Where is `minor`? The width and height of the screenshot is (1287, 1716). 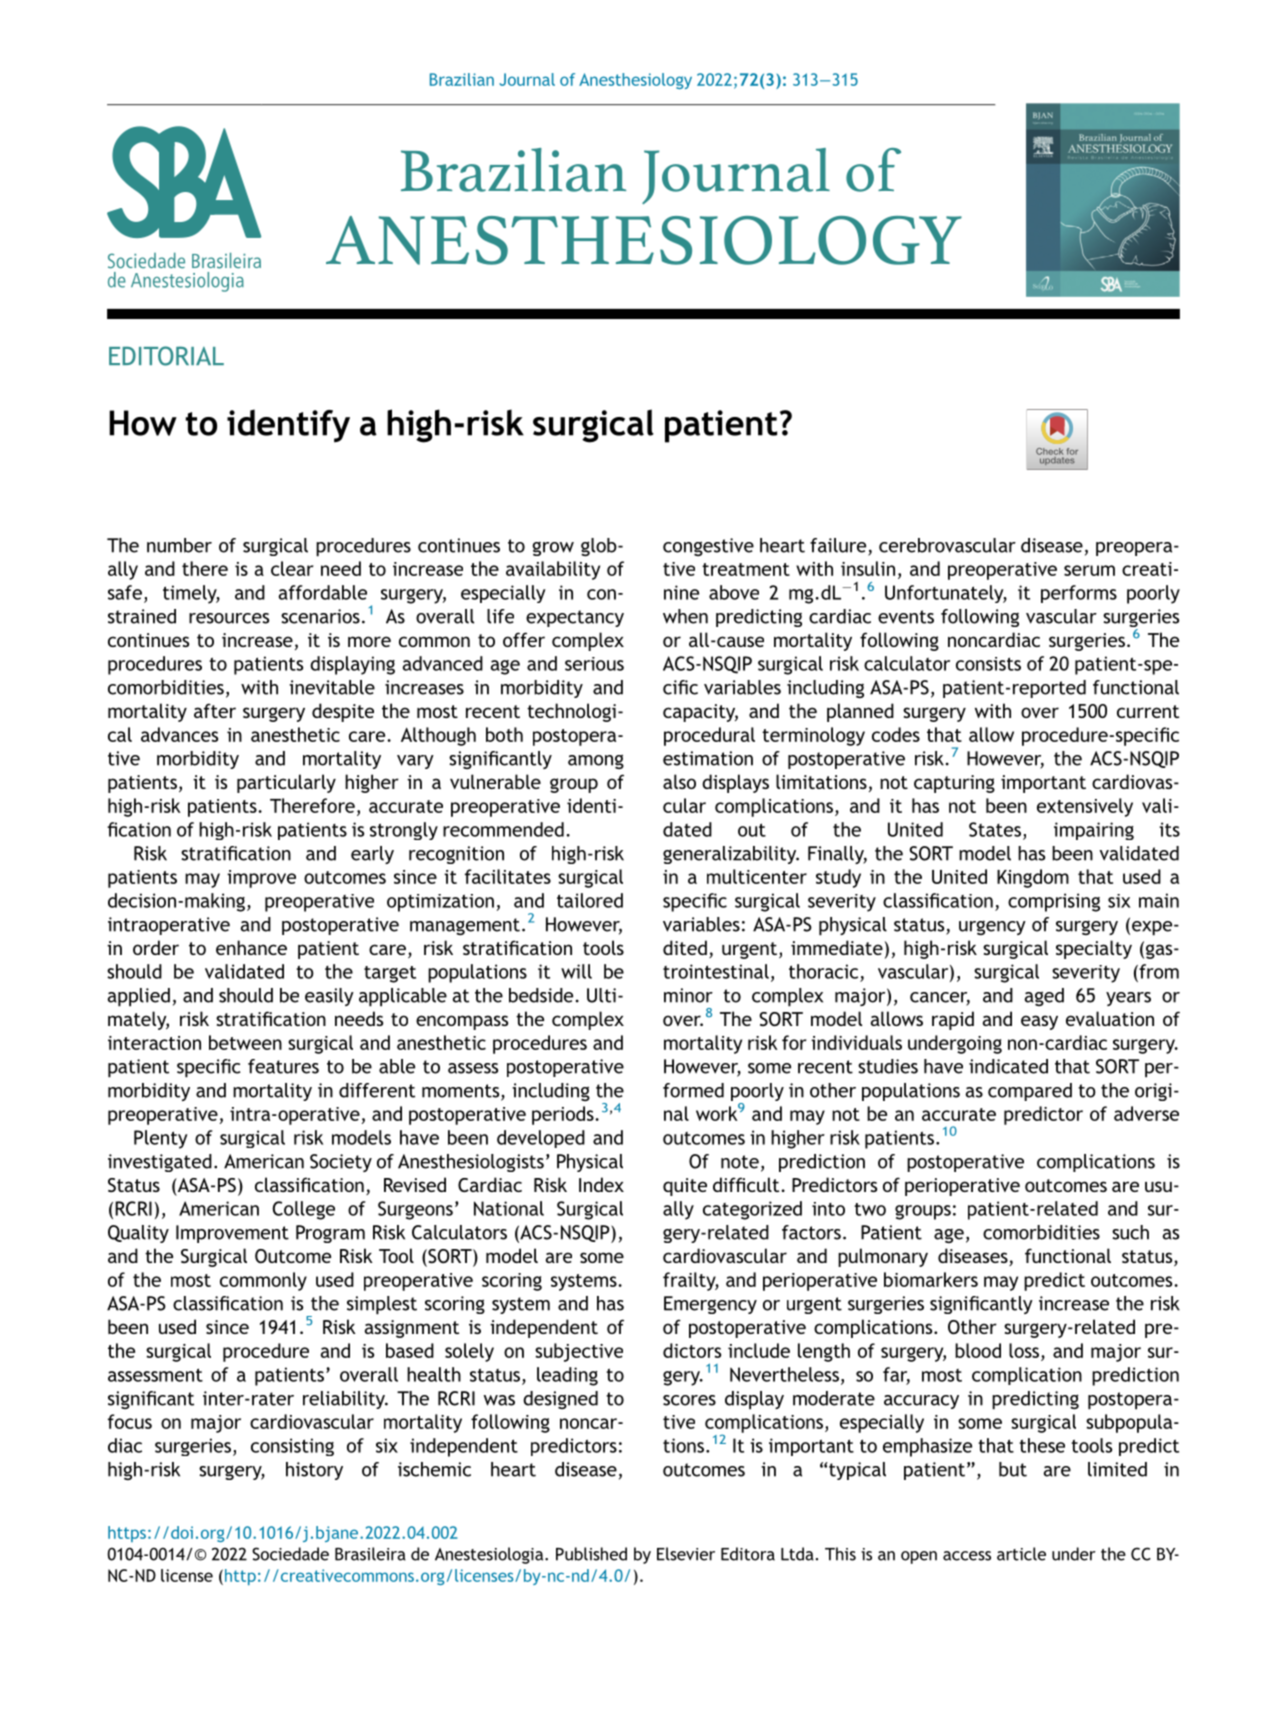
minor is located at coordinates (688, 995).
